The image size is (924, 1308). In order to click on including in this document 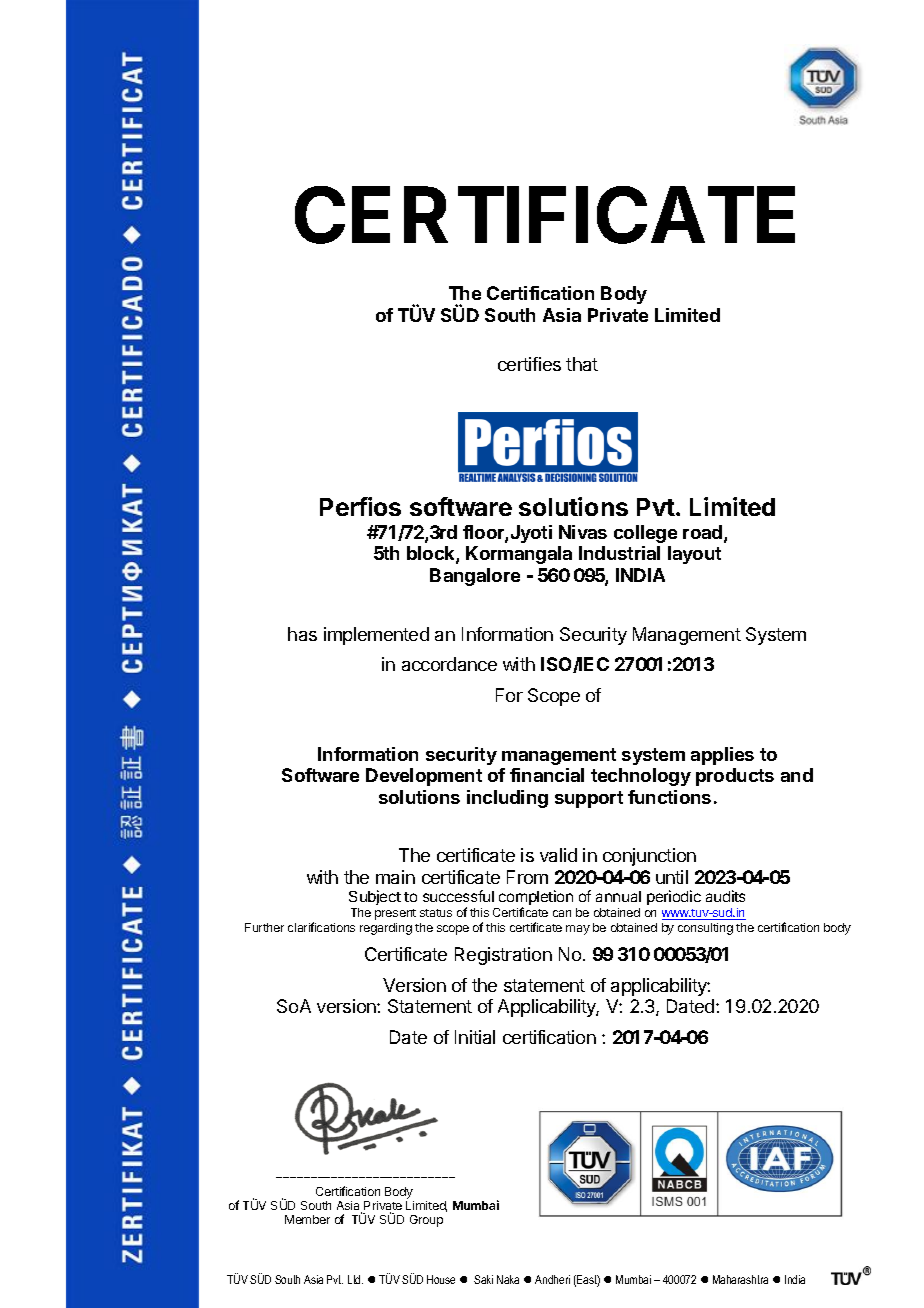, I will do `click(507, 799)`.
